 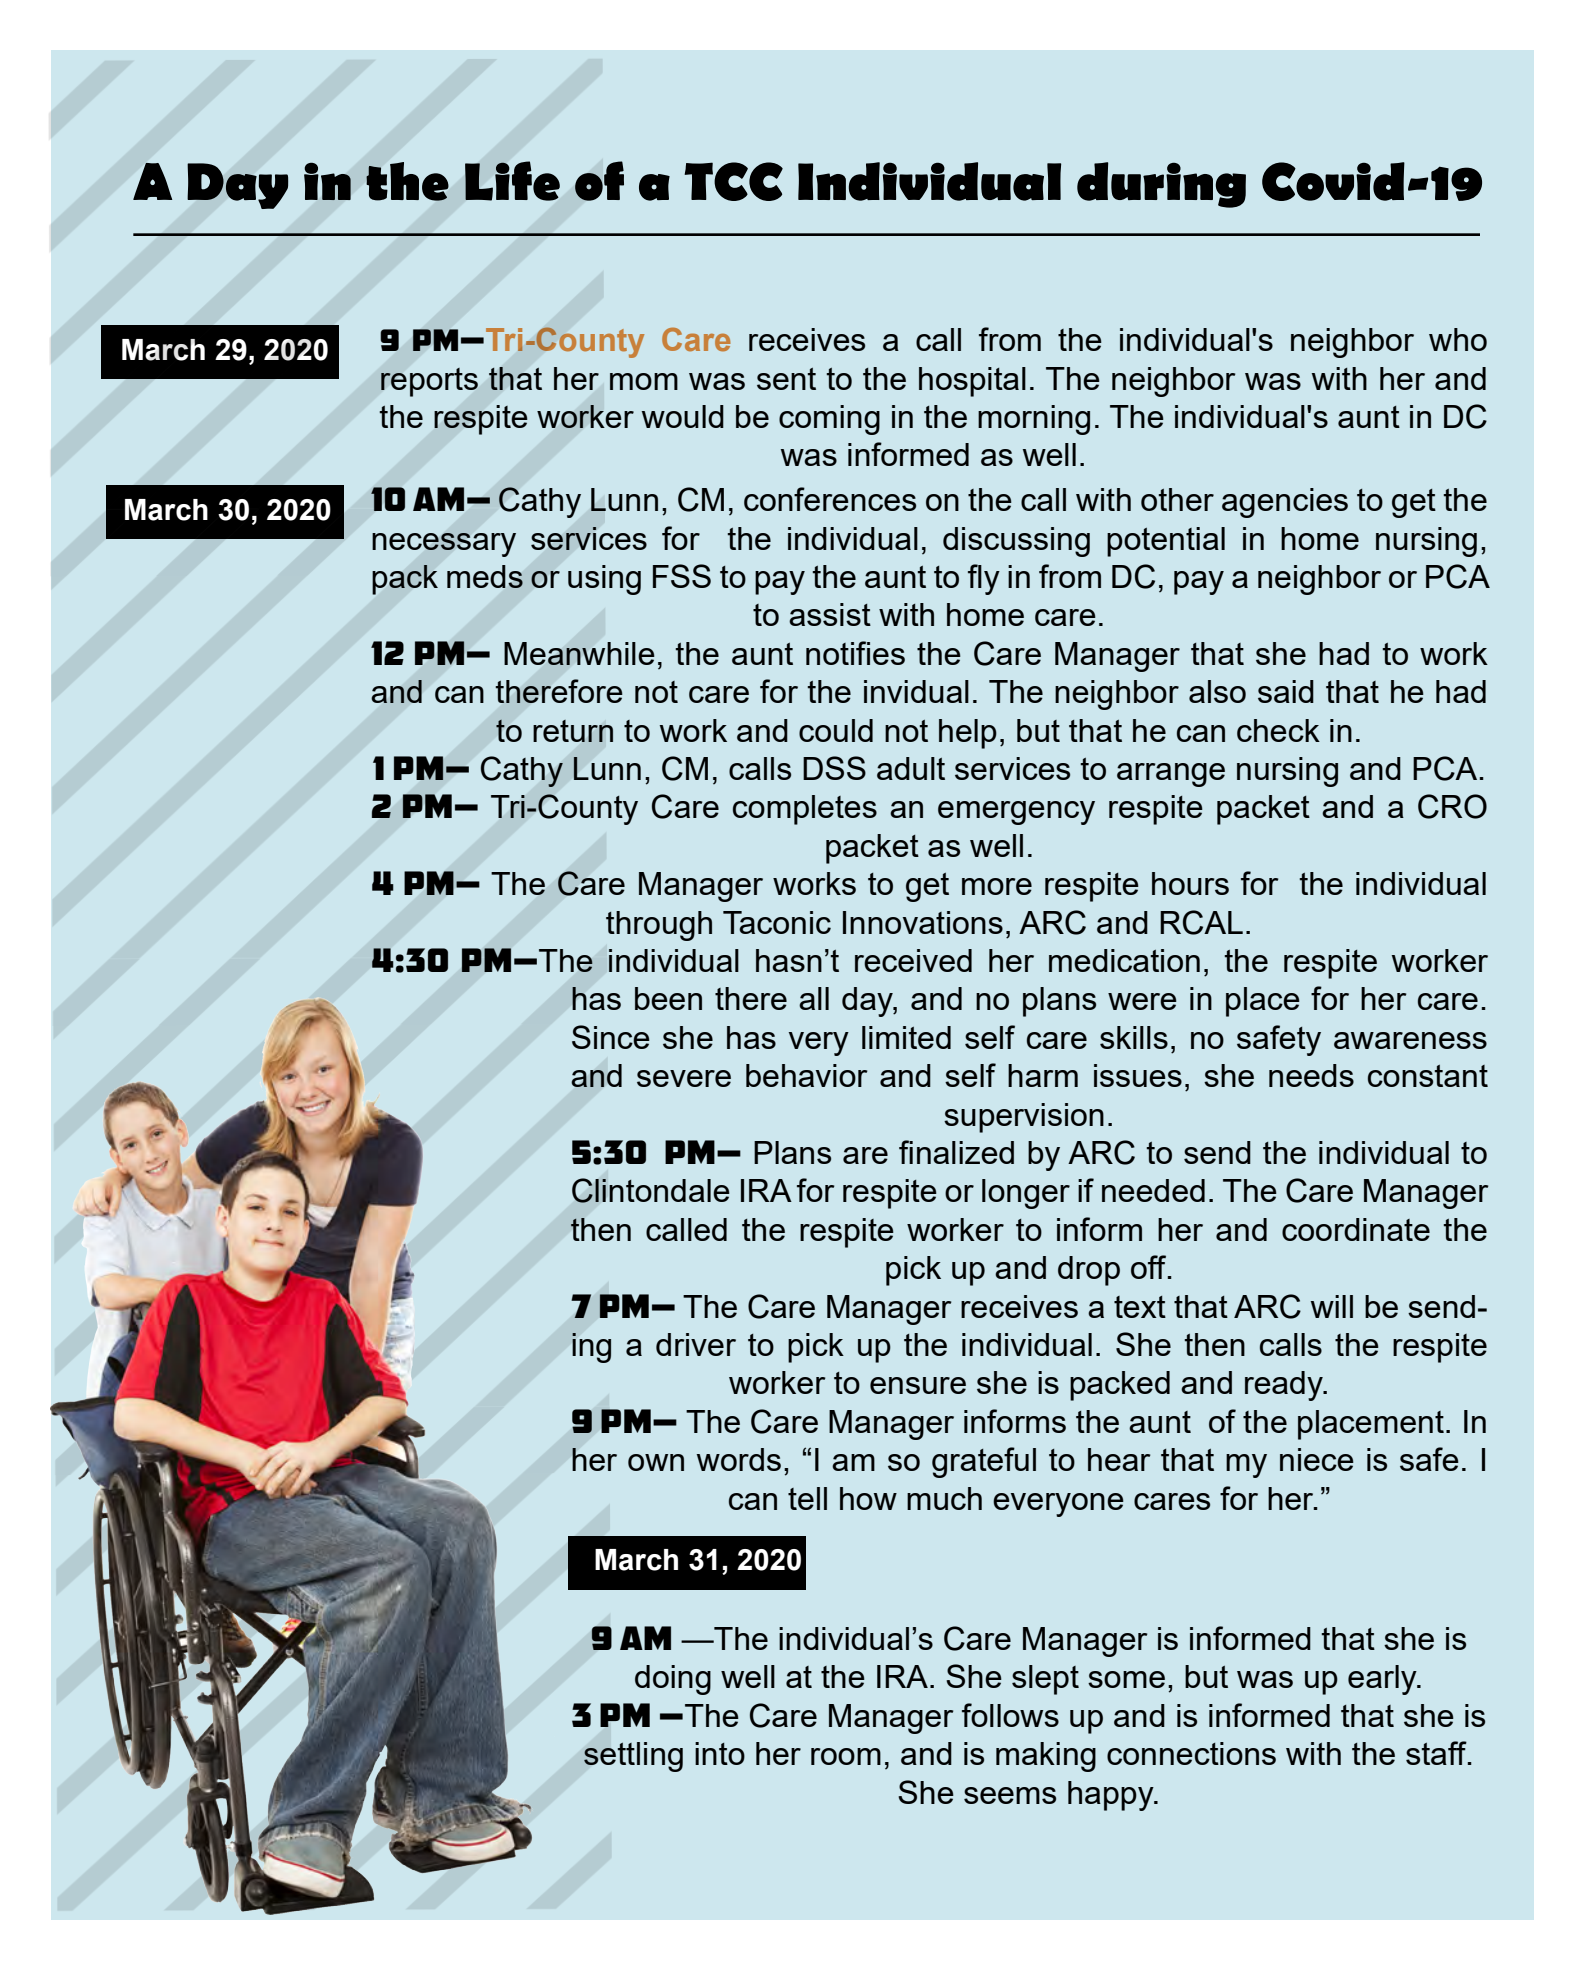 What do you see at coordinates (1452, 806) in the screenshot?
I see `CRO` at bounding box center [1452, 806].
